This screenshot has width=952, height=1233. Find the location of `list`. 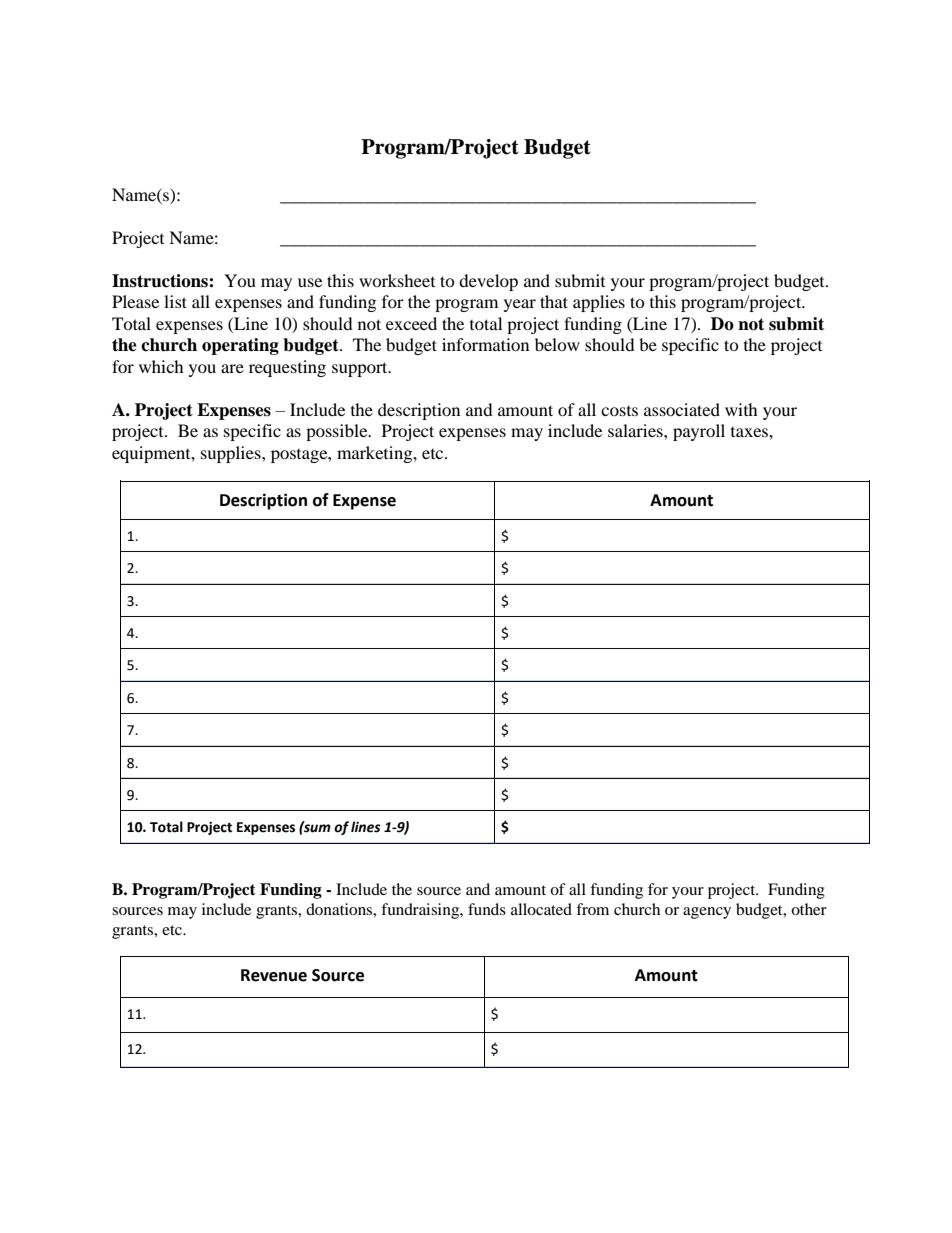

list is located at coordinates (175, 301).
